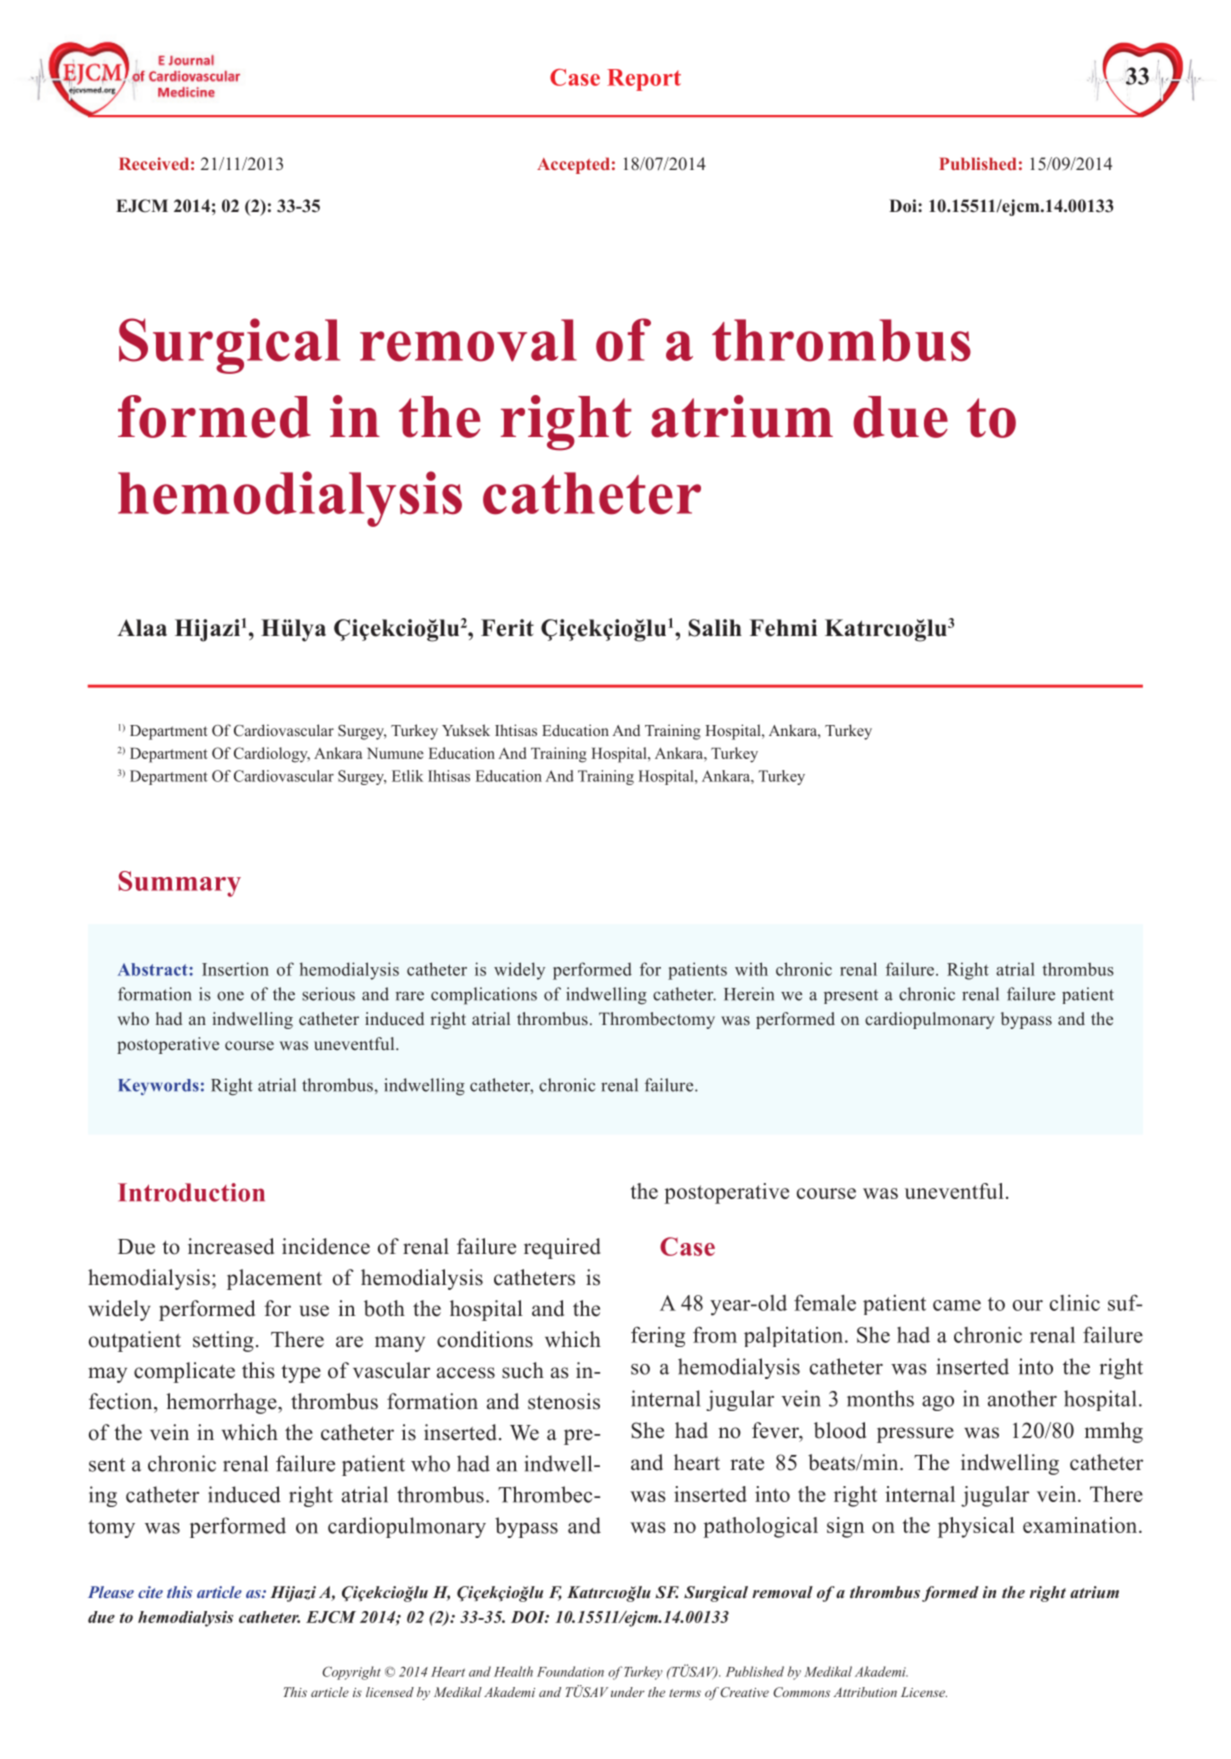 The width and height of the image is (1231, 1759). What do you see at coordinates (562, 1248) in the image?
I see `required` at bounding box center [562, 1248].
